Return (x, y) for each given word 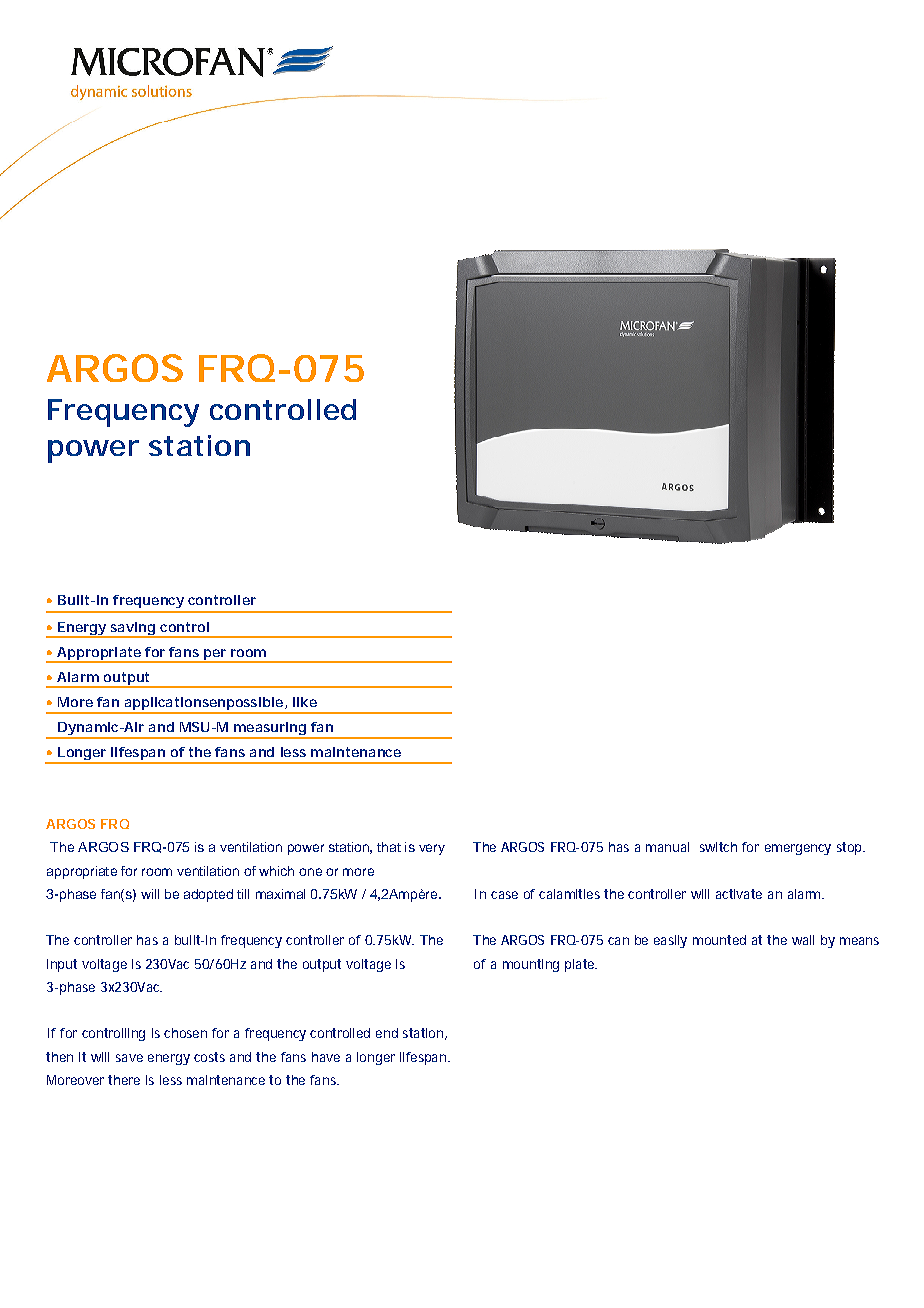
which (276, 871)
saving (132, 629)
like (305, 702)
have (326, 1057)
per (215, 655)
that (389, 847)
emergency (798, 849)
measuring (269, 730)
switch (718, 847)
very (432, 849)
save (129, 1058)
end (387, 1033)
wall (803, 940)
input (62, 965)
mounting (531, 965)
